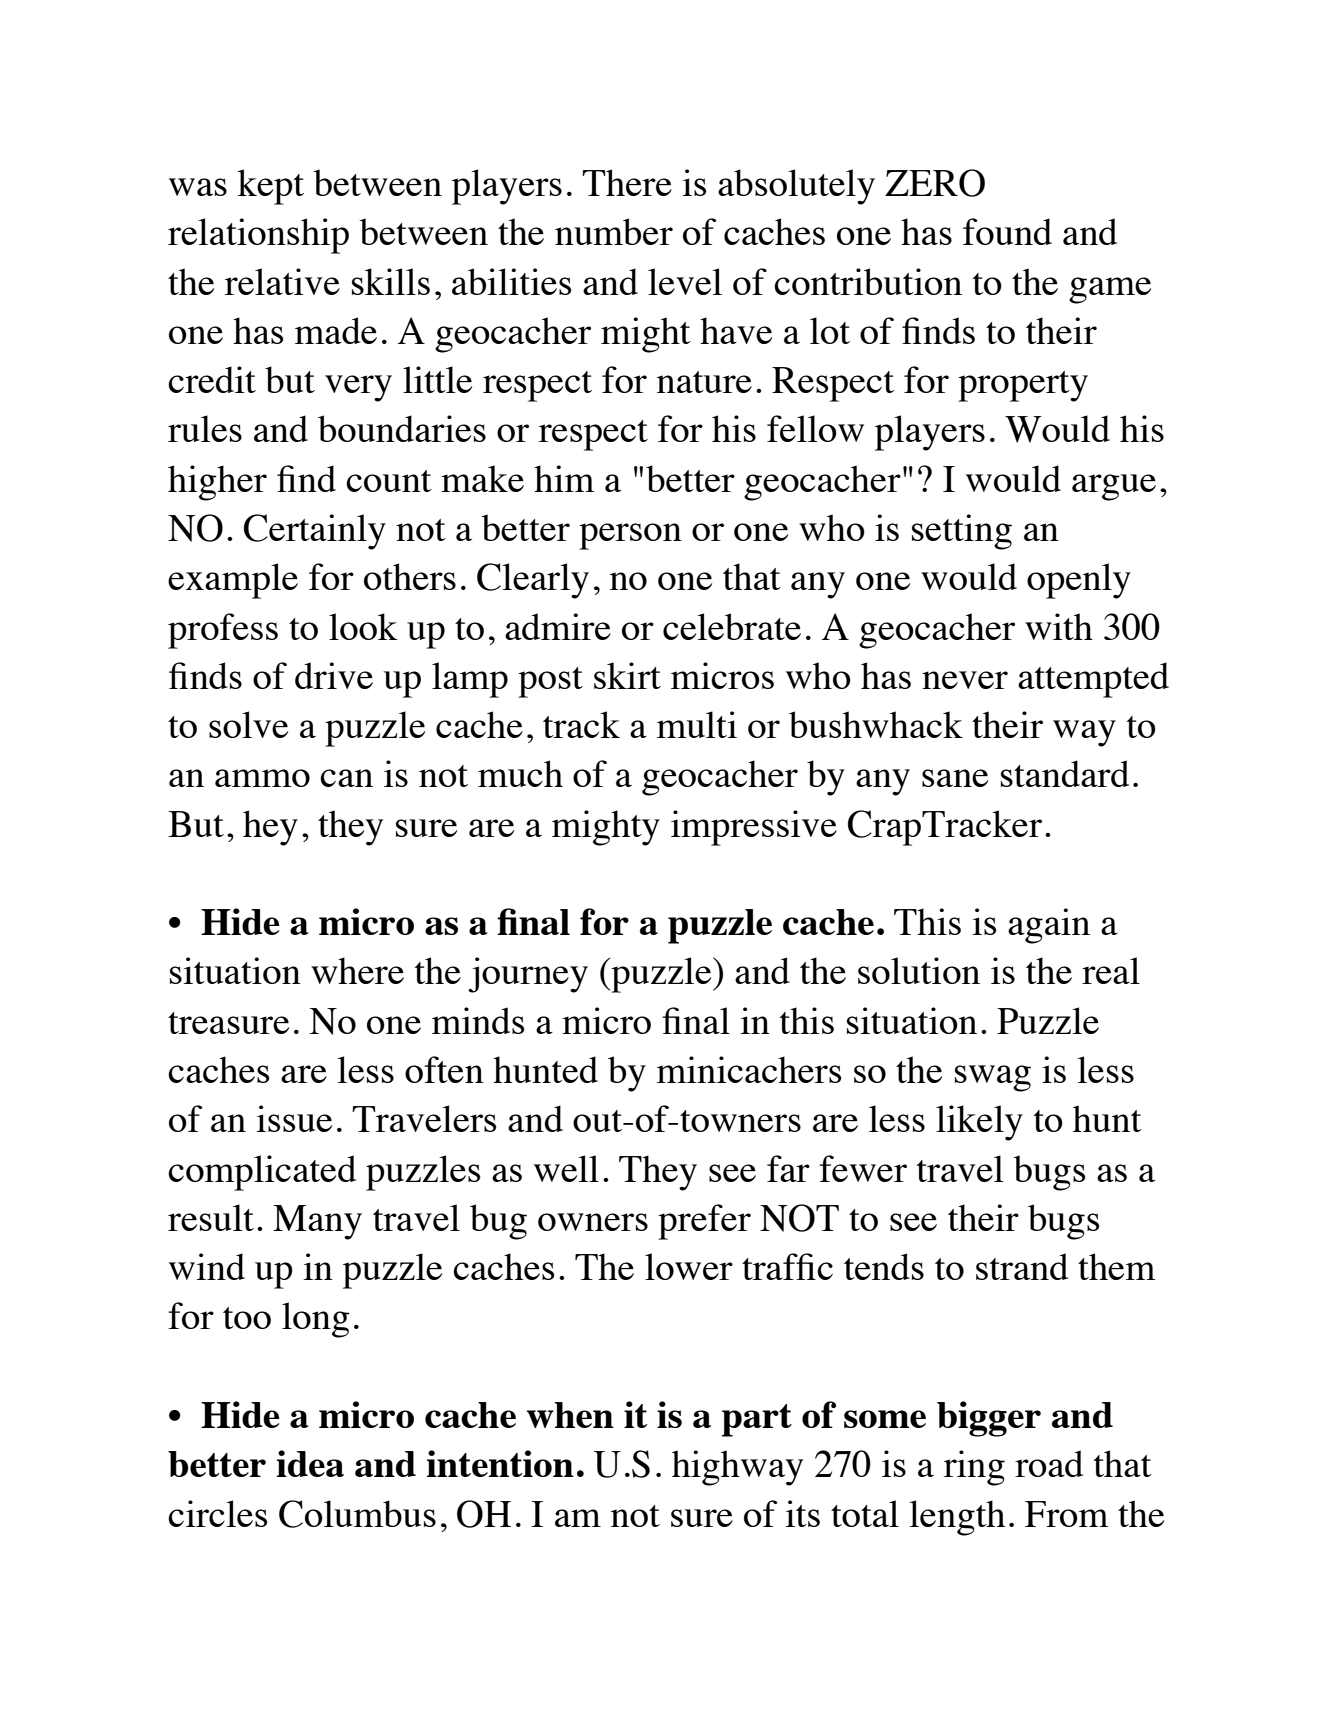 Image resolution: width=1339 pixels, height=1733 pixels. I want to click on number, so click(614, 231).
